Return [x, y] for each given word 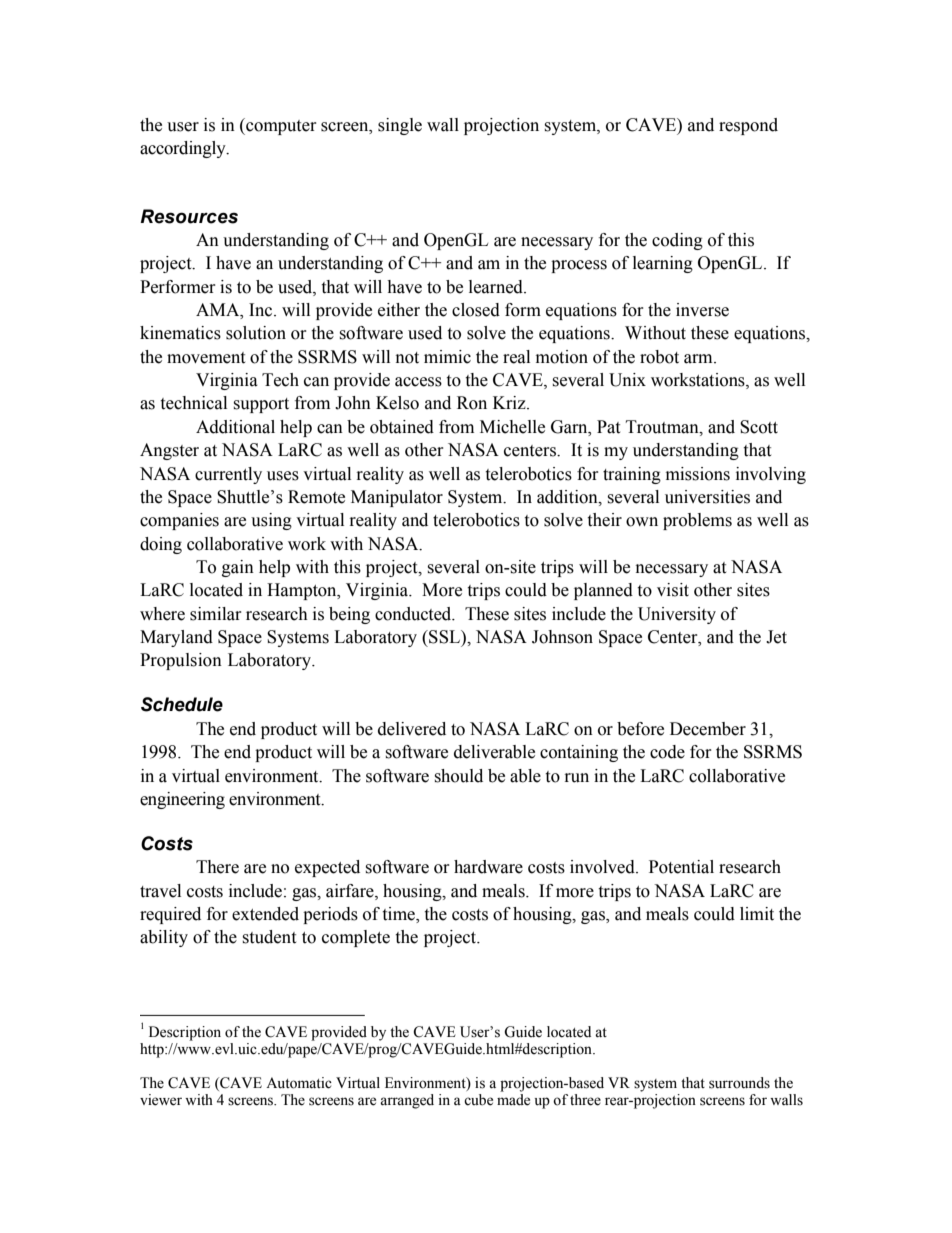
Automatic [299, 1083]
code [667, 752]
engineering [182, 800]
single [400, 126]
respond [748, 126]
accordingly [184, 149]
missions [698, 474]
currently [228, 475]
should [458, 776]
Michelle [512, 427]
